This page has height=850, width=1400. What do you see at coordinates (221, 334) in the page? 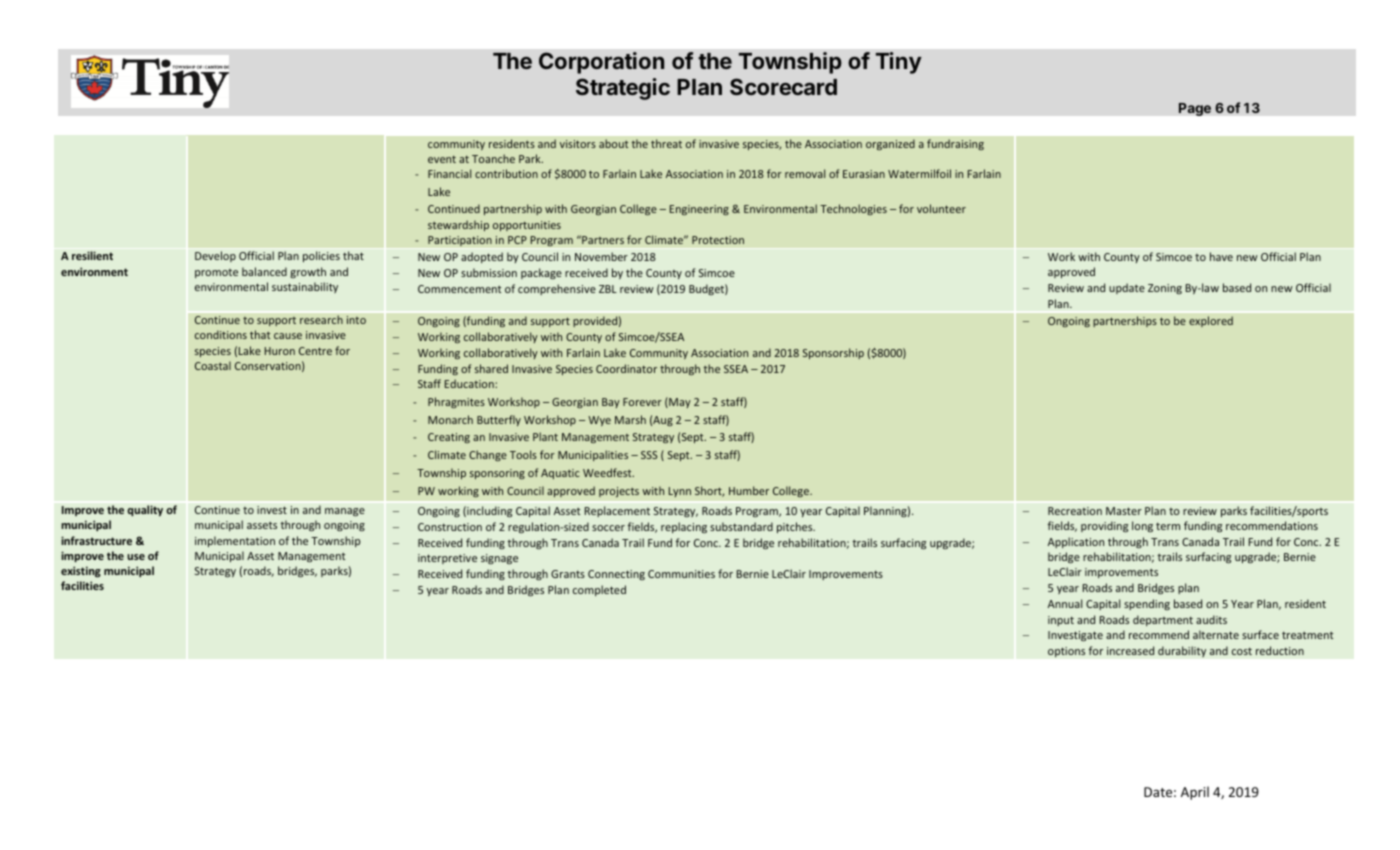
I see `conditions` at bounding box center [221, 334].
